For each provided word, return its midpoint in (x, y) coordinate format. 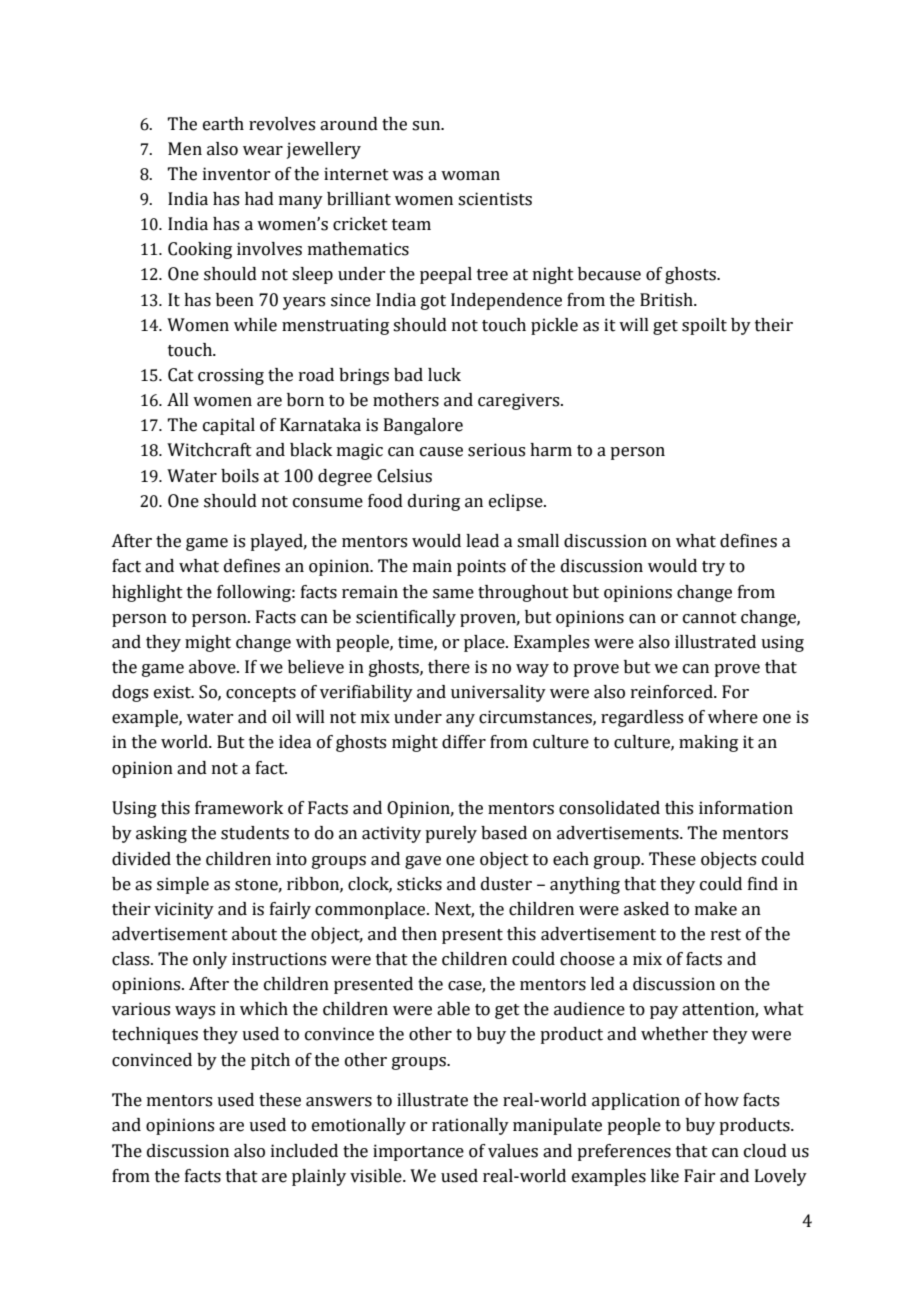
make (716, 909)
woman (470, 176)
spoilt (704, 326)
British (667, 300)
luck (444, 375)
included (304, 1151)
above (213, 667)
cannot (710, 618)
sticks (419, 884)
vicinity (184, 910)
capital (229, 426)
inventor (236, 174)
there (449, 667)
